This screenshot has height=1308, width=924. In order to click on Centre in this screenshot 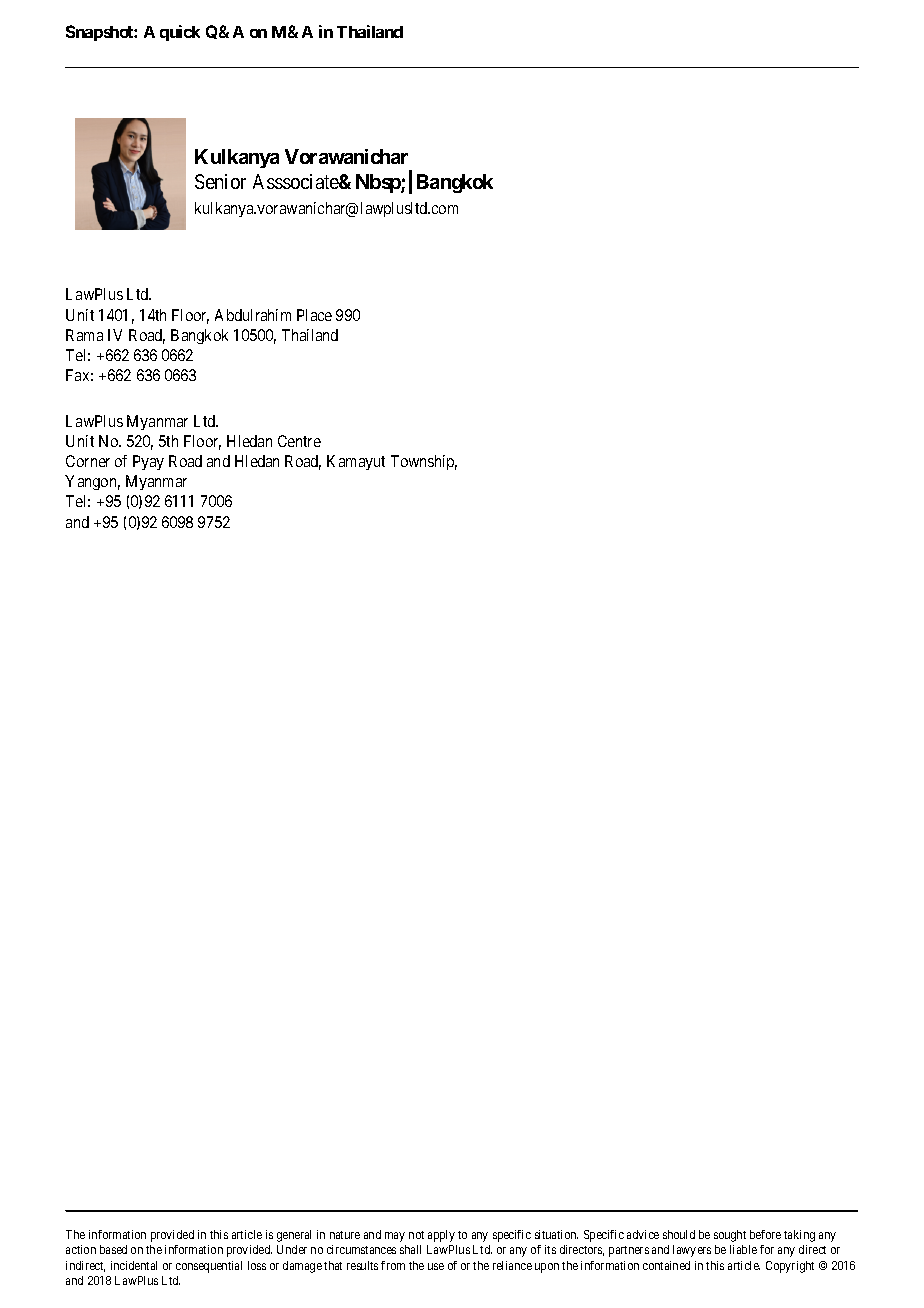, I will do `click(299, 441)`.
